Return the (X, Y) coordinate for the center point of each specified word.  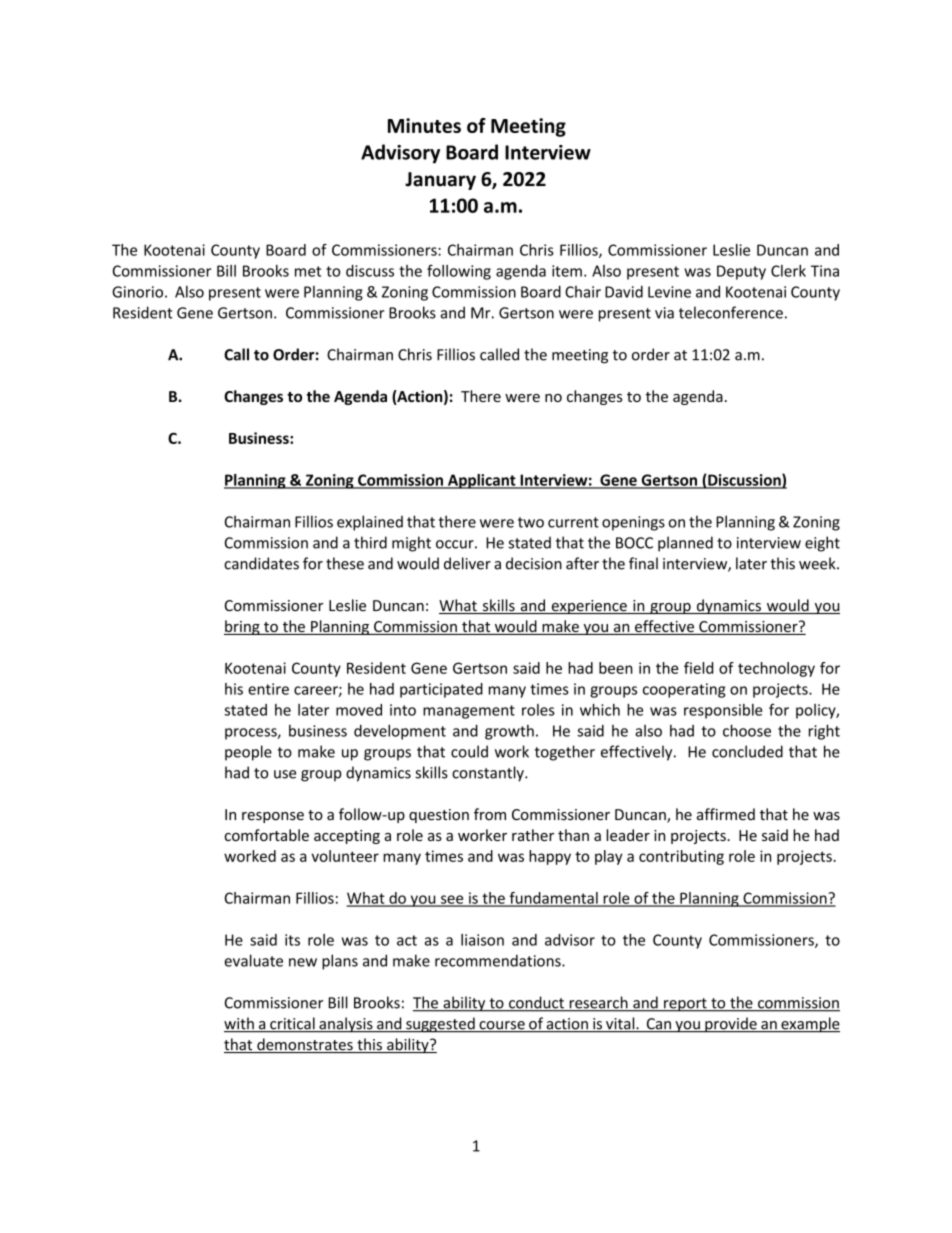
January (440, 181)
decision (534, 563)
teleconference (731, 312)
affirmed (726, 814)
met (308, 271)
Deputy (741, 272)
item (567, 271)
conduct (536, 1003)
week (818, 563)
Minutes (424, 125)
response (273, 817)
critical (292, 1024)
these (345, 563)
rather (533, 835)
